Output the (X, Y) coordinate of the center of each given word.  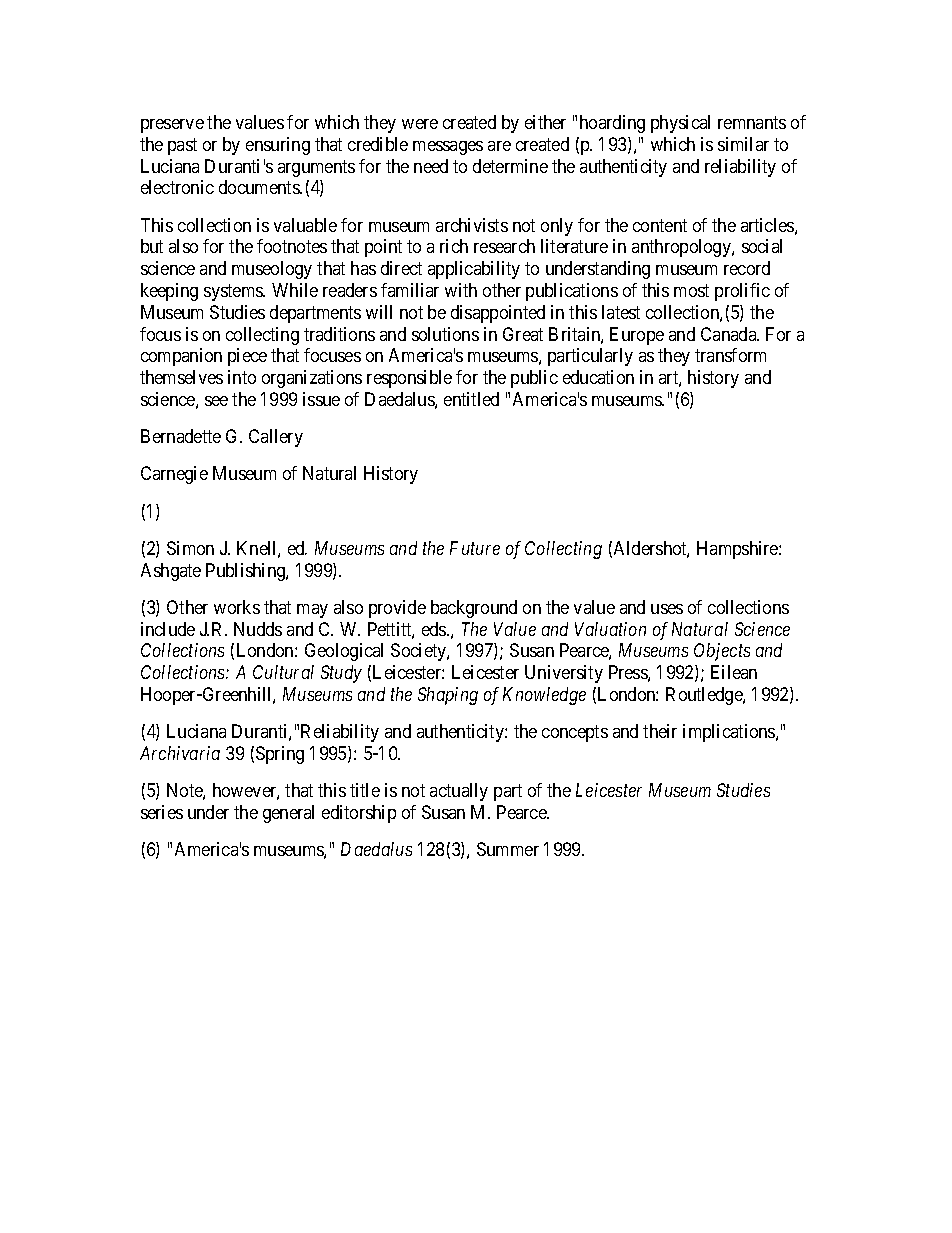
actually (459, 792)
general (288, 814)
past (182, 146)
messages (448, 148)
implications (730, 733)
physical (680, 124)
